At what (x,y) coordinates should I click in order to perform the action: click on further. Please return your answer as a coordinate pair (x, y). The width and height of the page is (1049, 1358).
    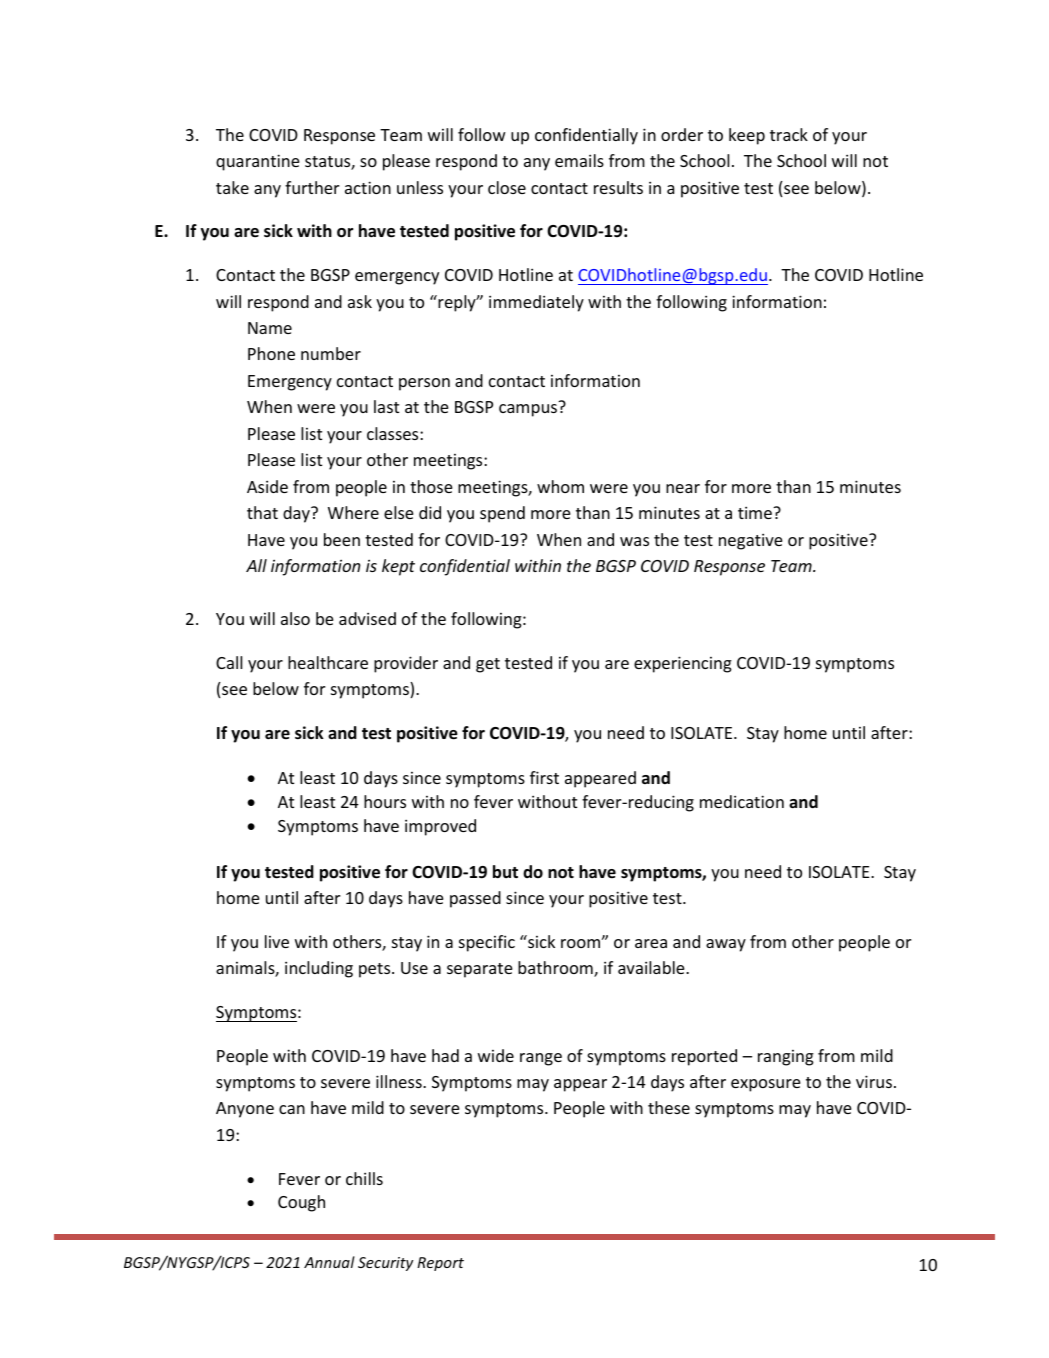
    Looking at the image, I should click on (312, 187).
